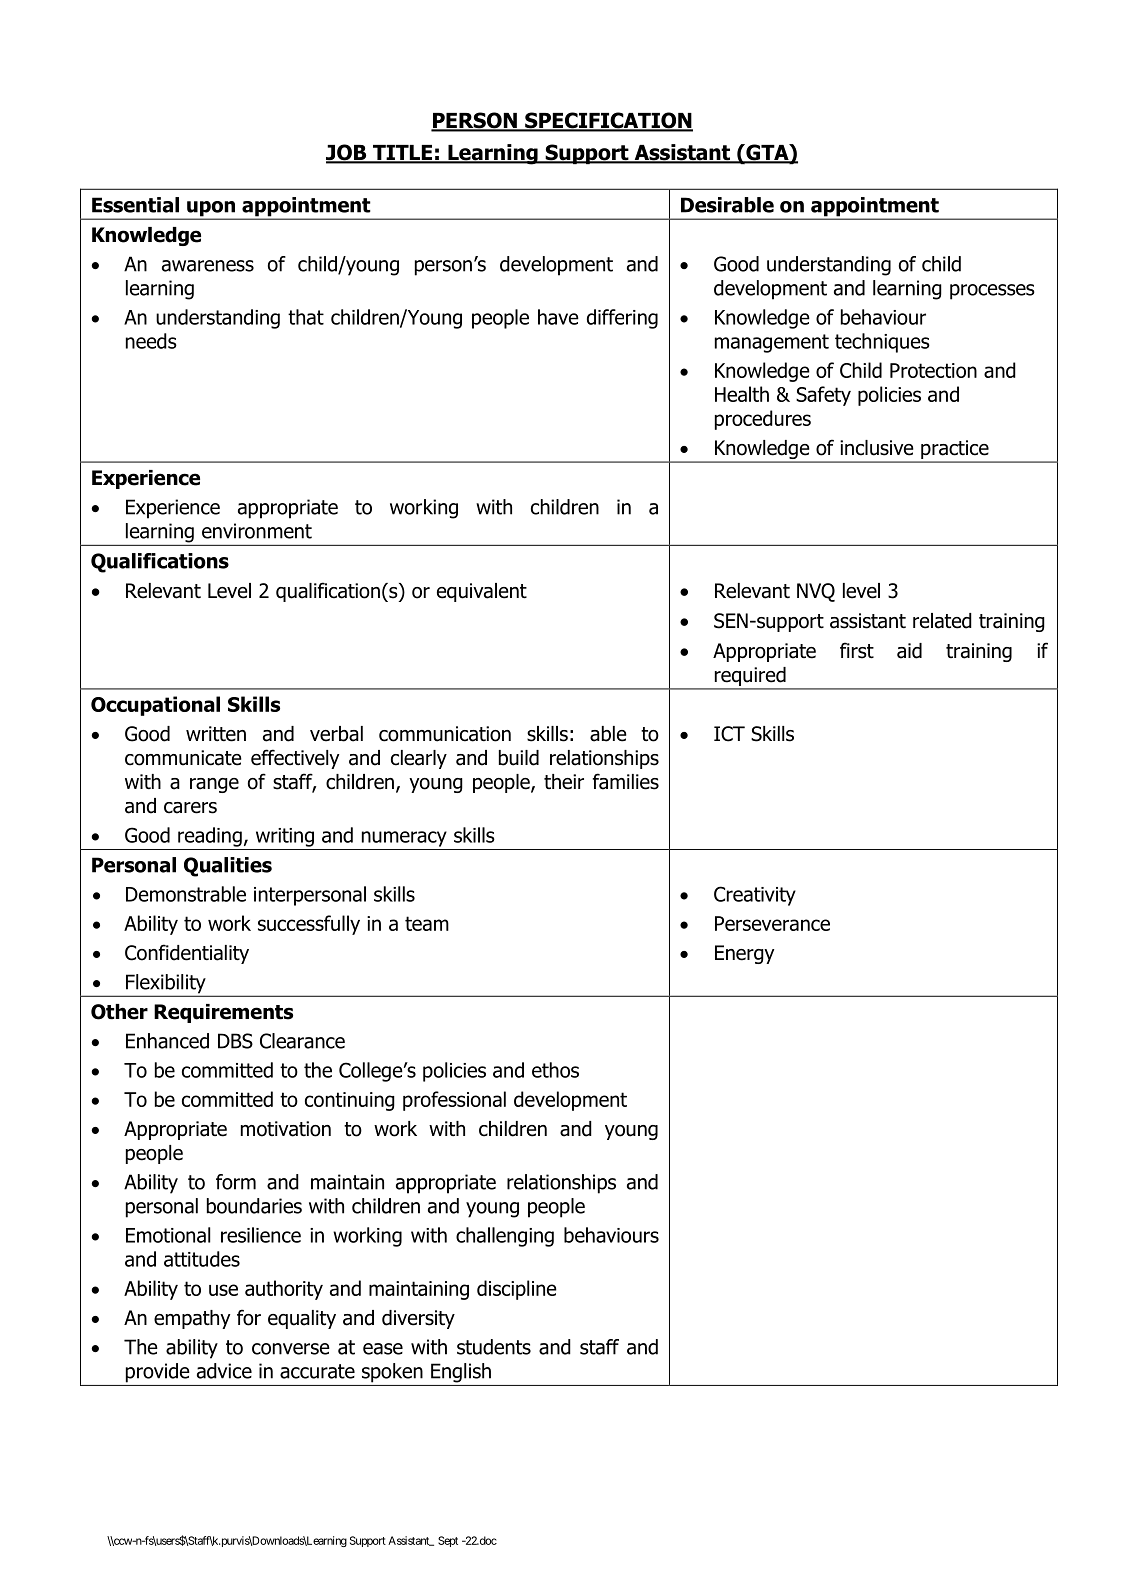  Describe the element at coordinates (992, 292) in the screenshot. I see `processes` at that location.
